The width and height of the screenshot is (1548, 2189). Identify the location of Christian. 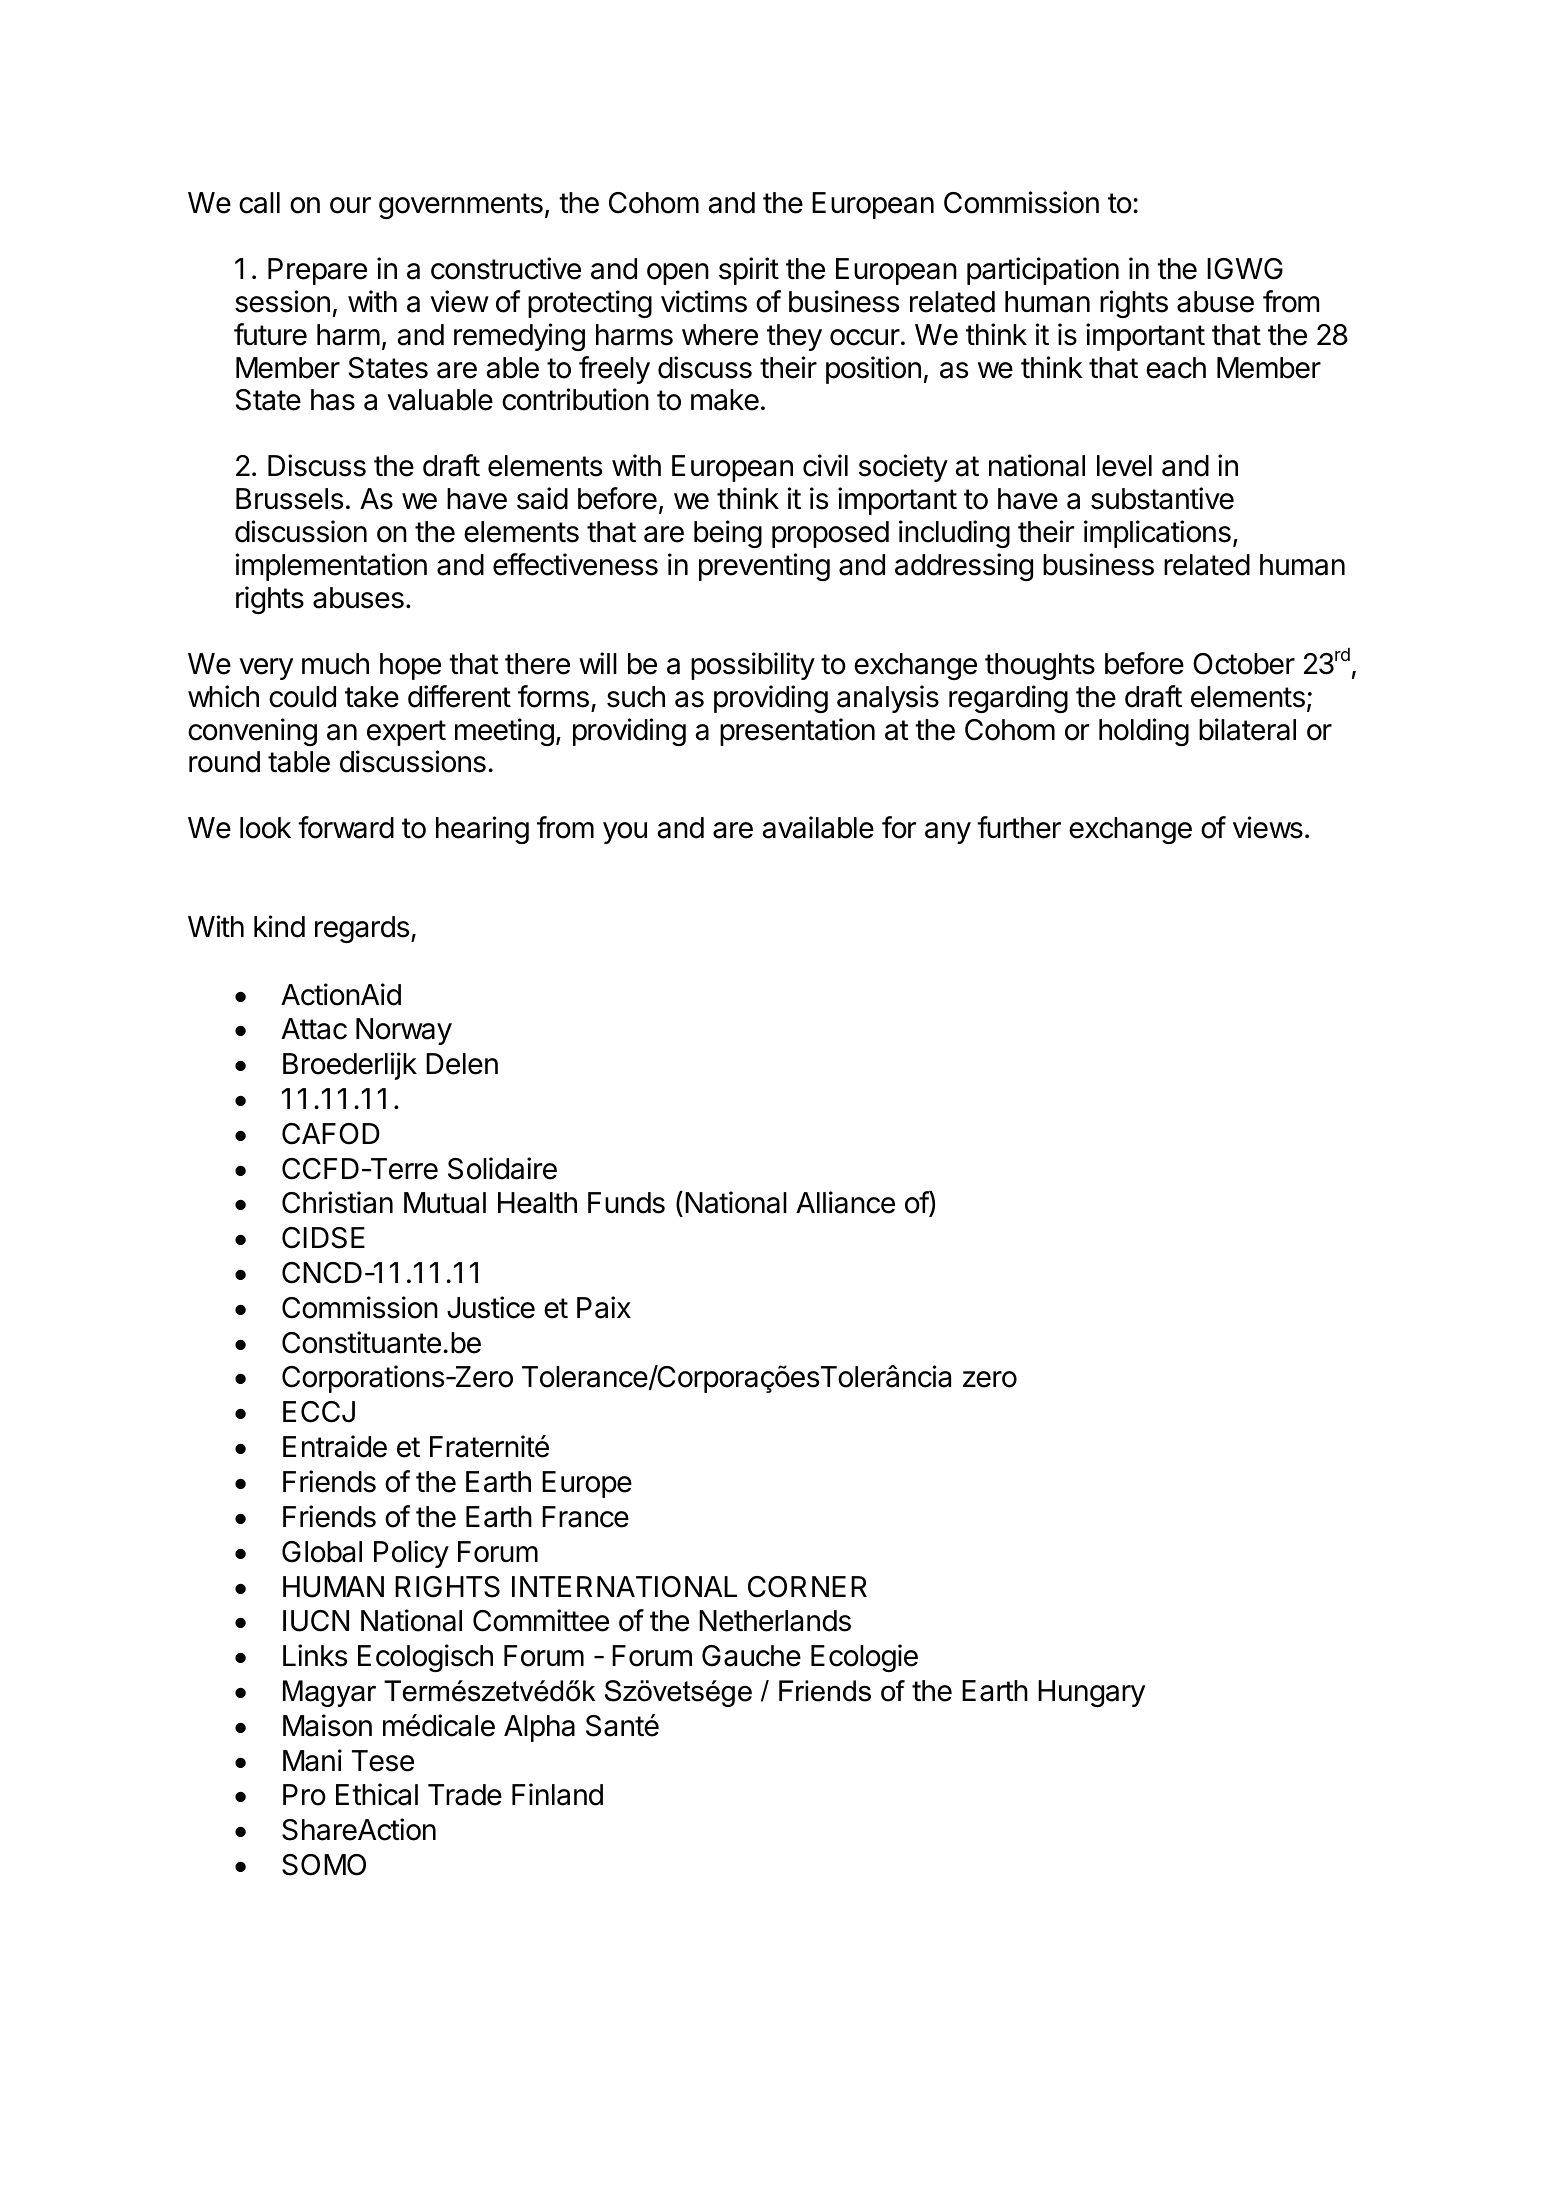
(337, 1202).
